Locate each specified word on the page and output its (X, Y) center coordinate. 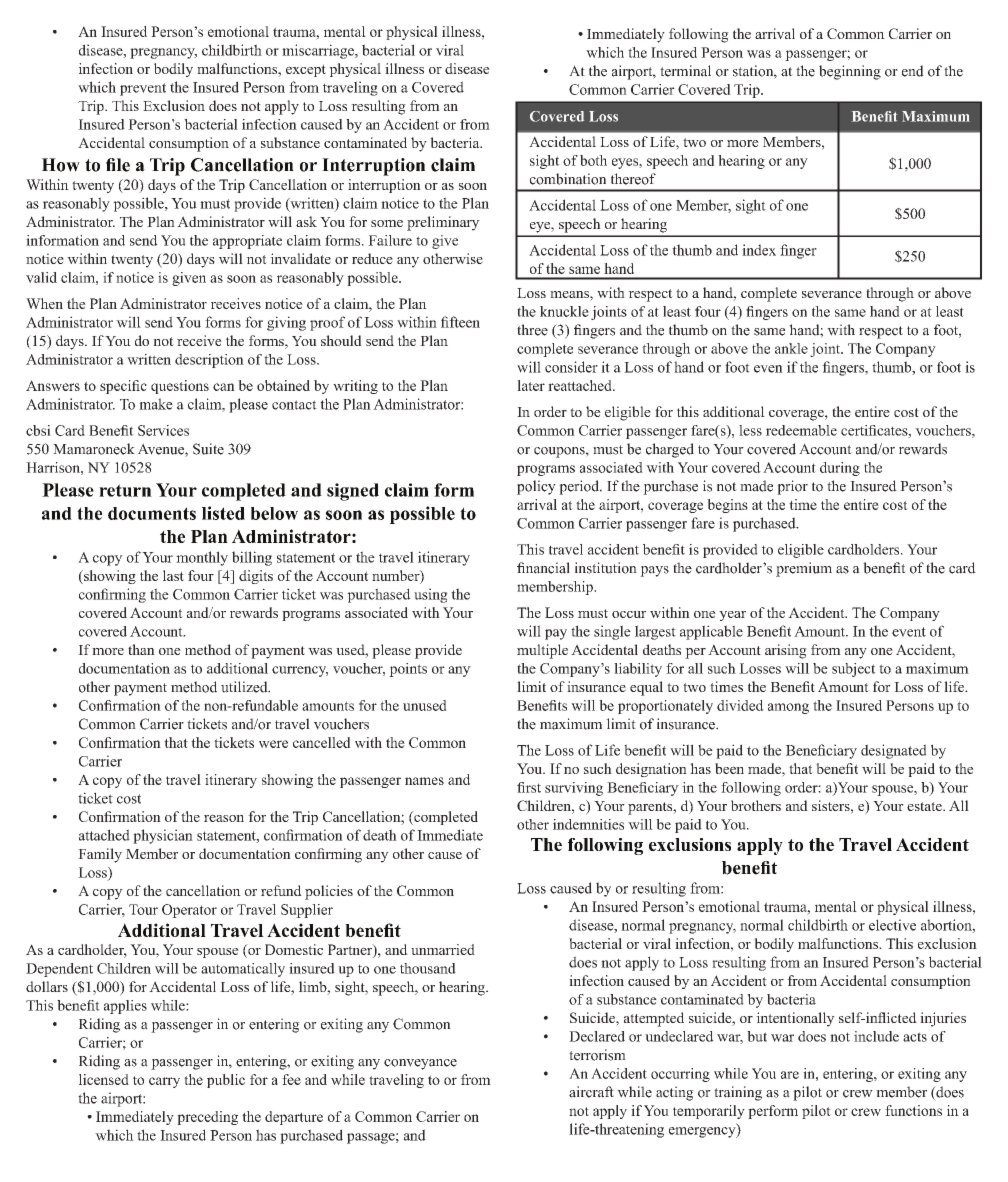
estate (925, 806)
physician (163, 836)
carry (164, 1082)
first (529, 787)
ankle (791, 348)
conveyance (420, 1064)
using (431, 595)
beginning (850, 72)
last (173, 575)
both (593, 160)
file (118, 165)
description (209, 361)
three (532, 330)
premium (804, 569)
